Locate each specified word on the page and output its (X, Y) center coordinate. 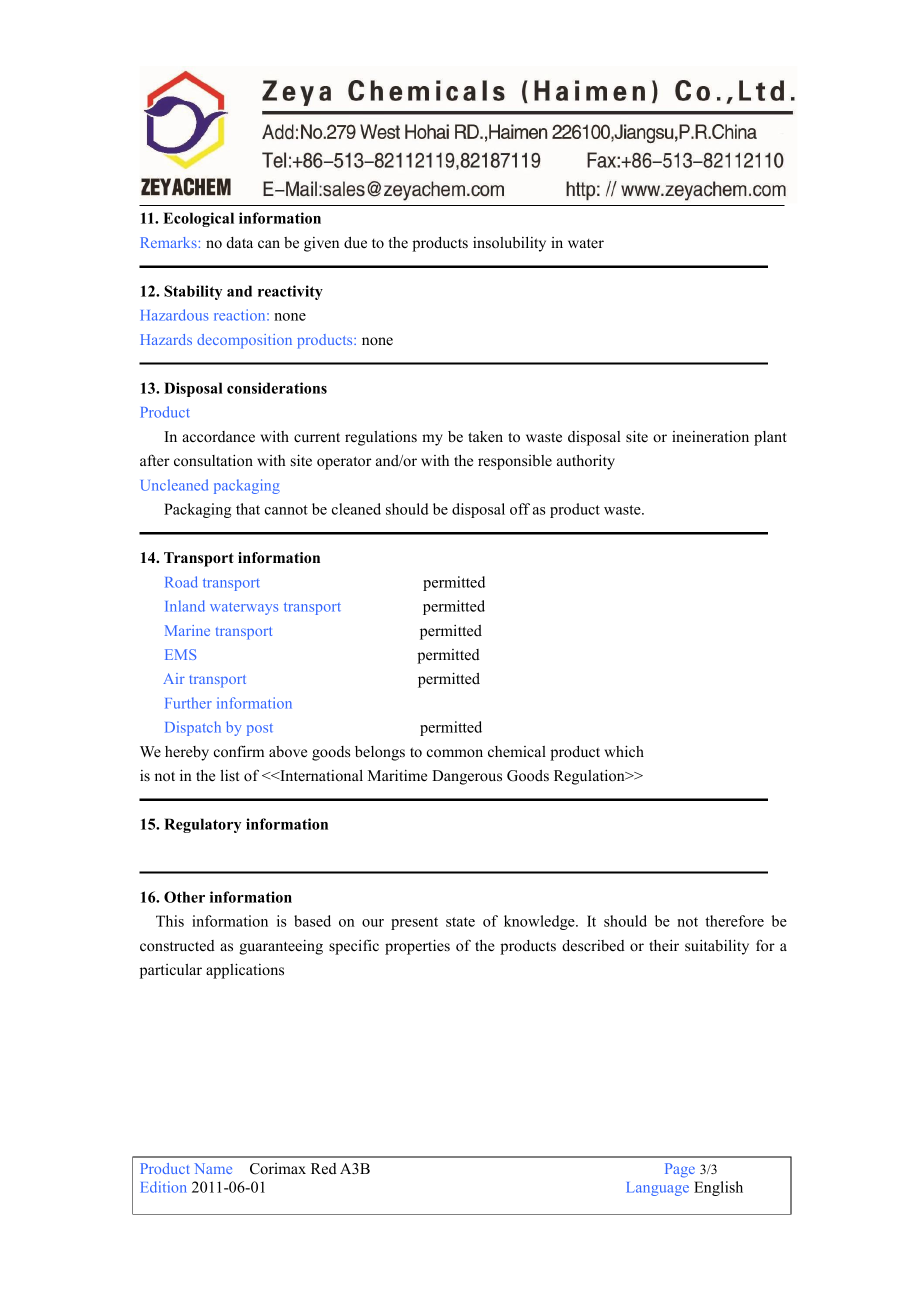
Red (324, 1168)
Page (680, 1170)
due (355, 243)
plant (770, 438)
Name (213, 1168)
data (240, 242)
